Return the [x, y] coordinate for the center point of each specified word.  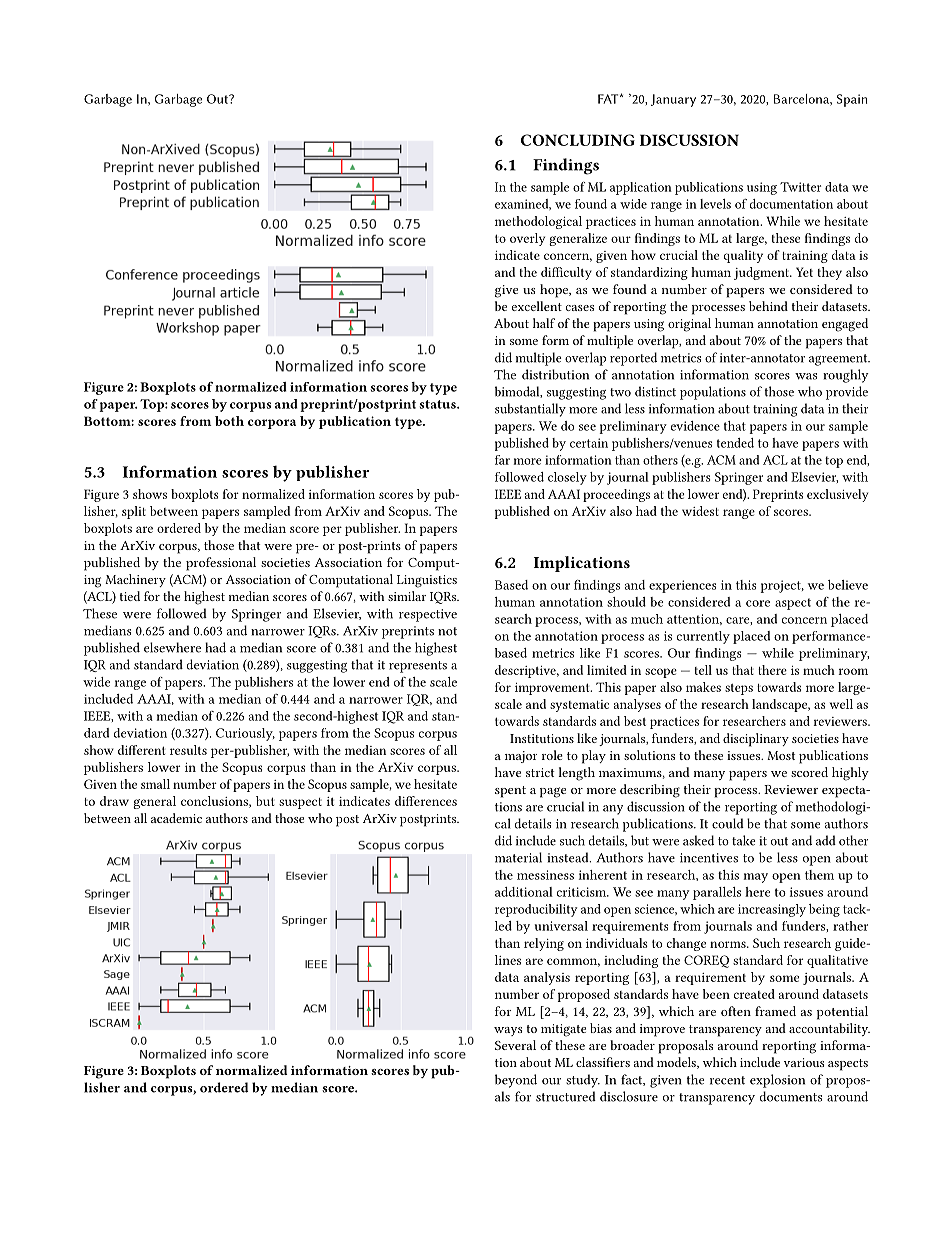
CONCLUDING [578, 140]
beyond [516, 1081]
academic [176, 818]
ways [508, 1031]
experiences [682, 586]
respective [428, 615]
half [544, 323]
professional [221, 564]
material [518, 857]
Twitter [800, 187]
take [744, 840]
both [229, 421]
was [806, 376]
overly [527, 239]
